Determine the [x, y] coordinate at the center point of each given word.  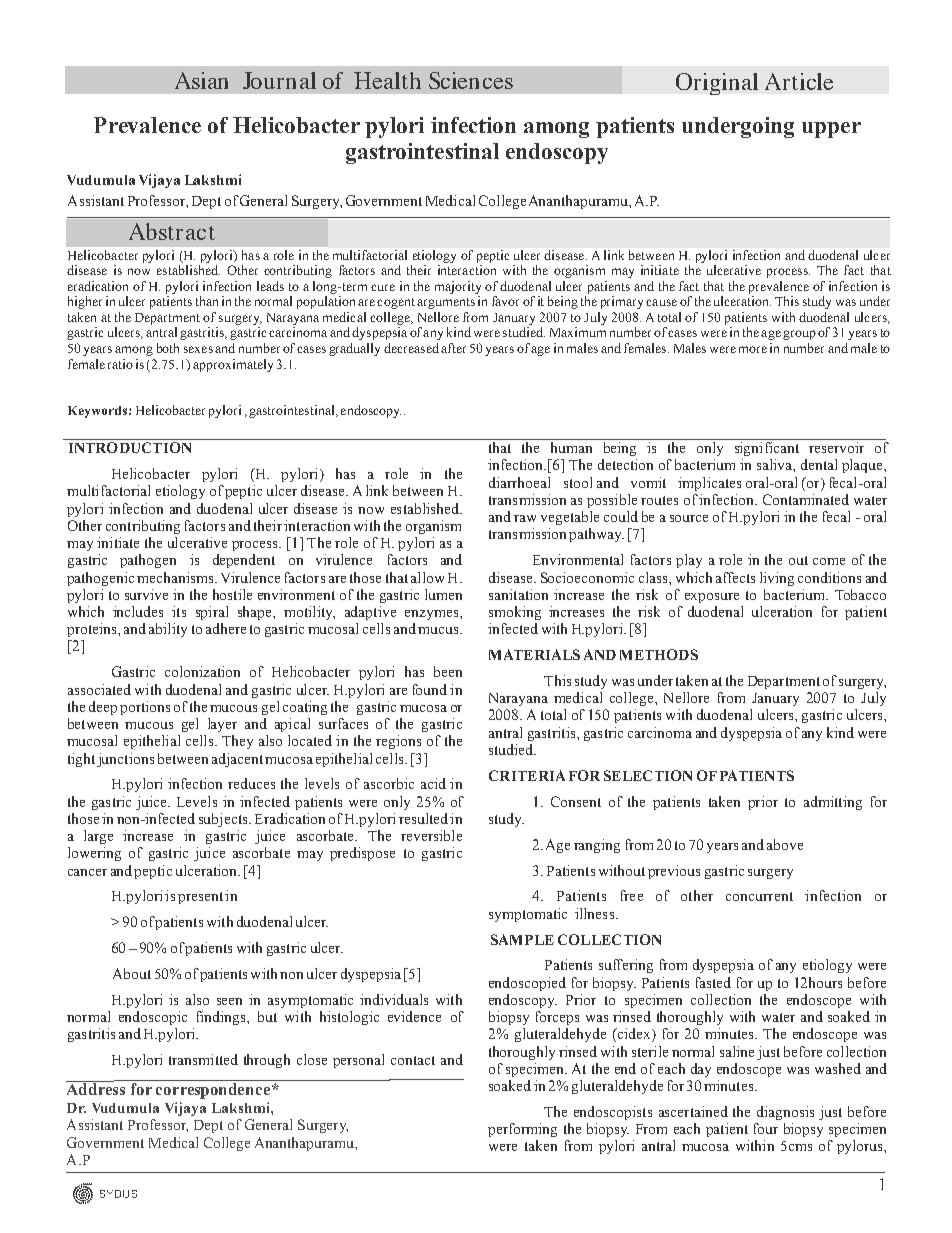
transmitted [203, 1059]
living [777, 579]
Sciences [471, 80]
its [179, 611]
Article [799, 81]
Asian [201, 80]
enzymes [433, 615]
